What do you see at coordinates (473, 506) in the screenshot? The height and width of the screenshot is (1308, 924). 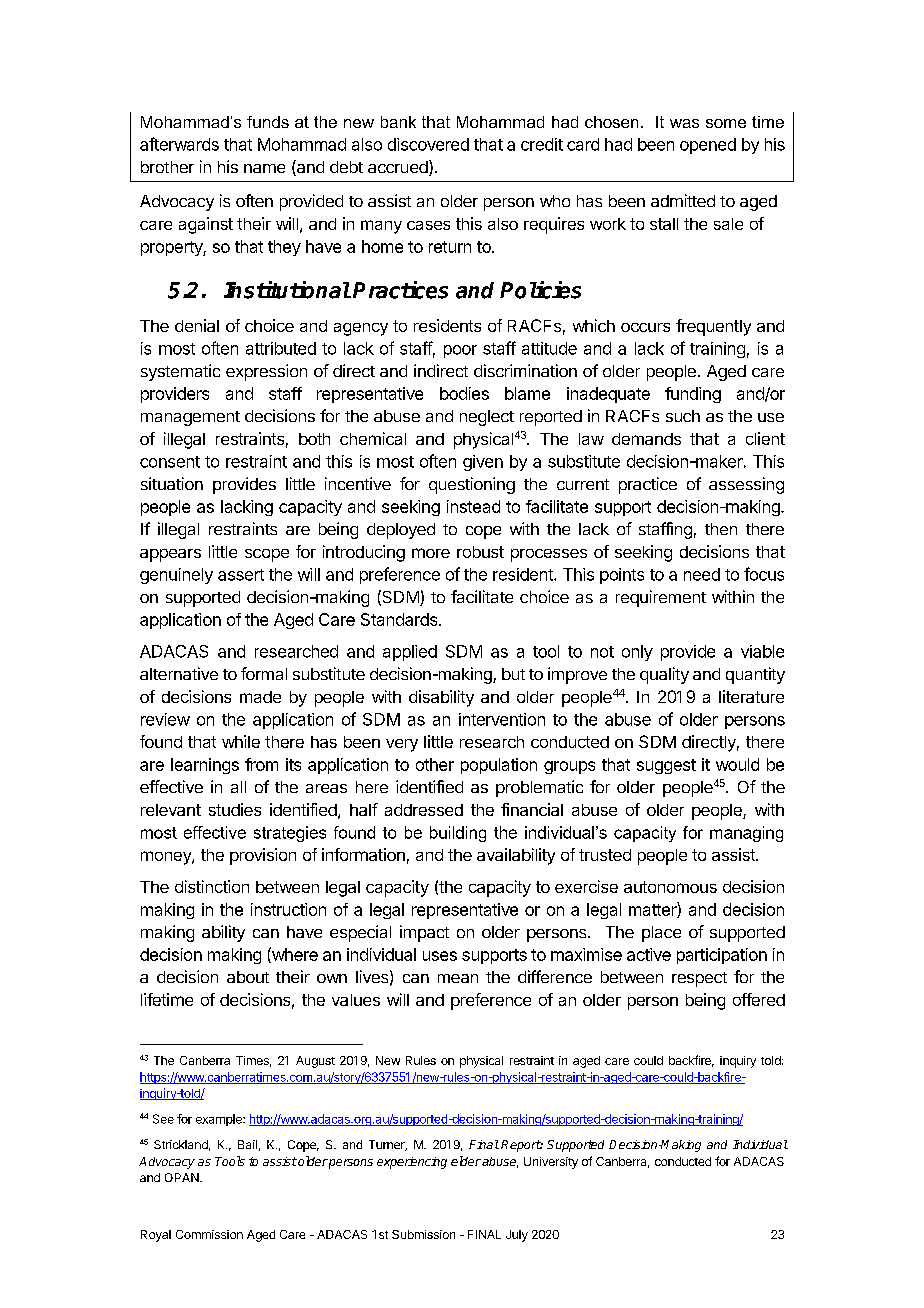 I see `instead` at bounding box center [473, 506].
